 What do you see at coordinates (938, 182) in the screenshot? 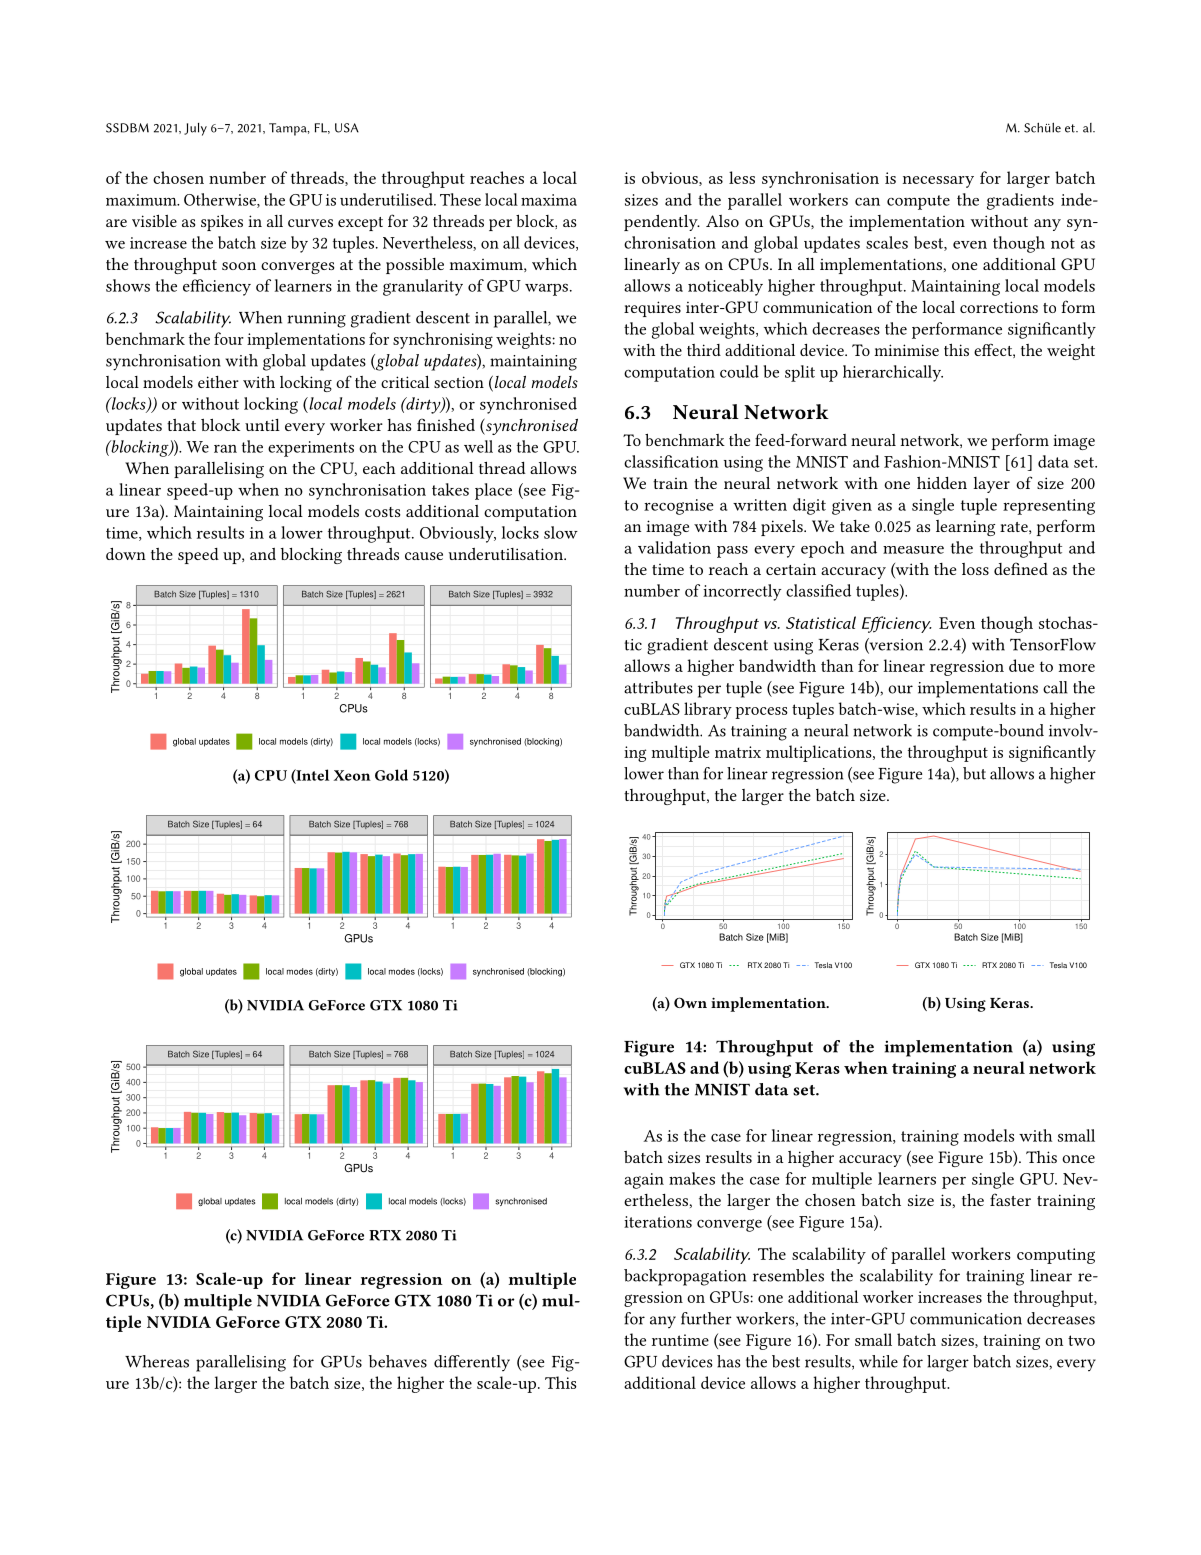
I see `necessary` at bounding box center [938, 182].
